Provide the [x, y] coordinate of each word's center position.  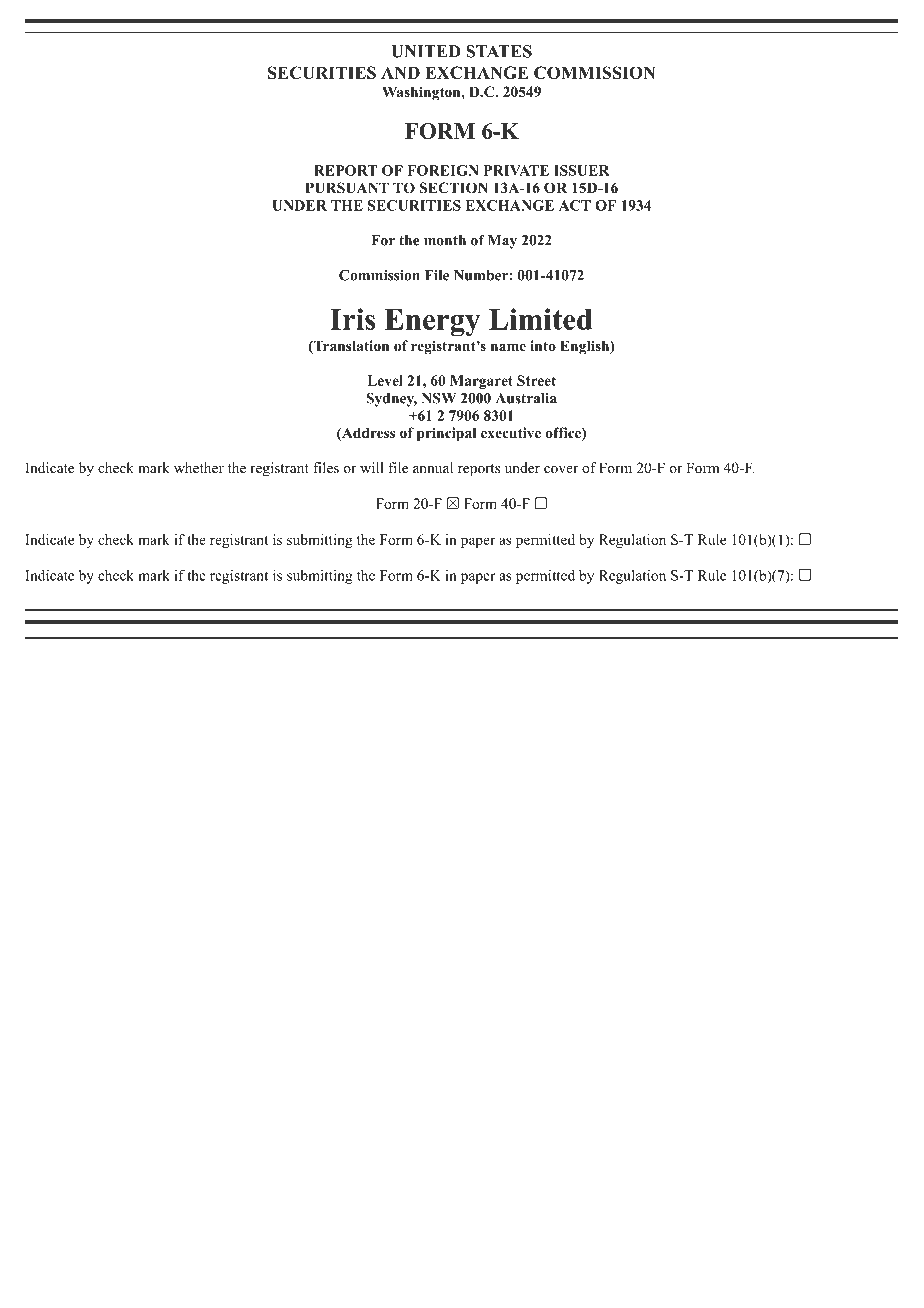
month [445, 240]
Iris [352, 319]
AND [400, 72]
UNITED [426, 51]
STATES [499, 51]
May [502, 242]
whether [199, 467]
